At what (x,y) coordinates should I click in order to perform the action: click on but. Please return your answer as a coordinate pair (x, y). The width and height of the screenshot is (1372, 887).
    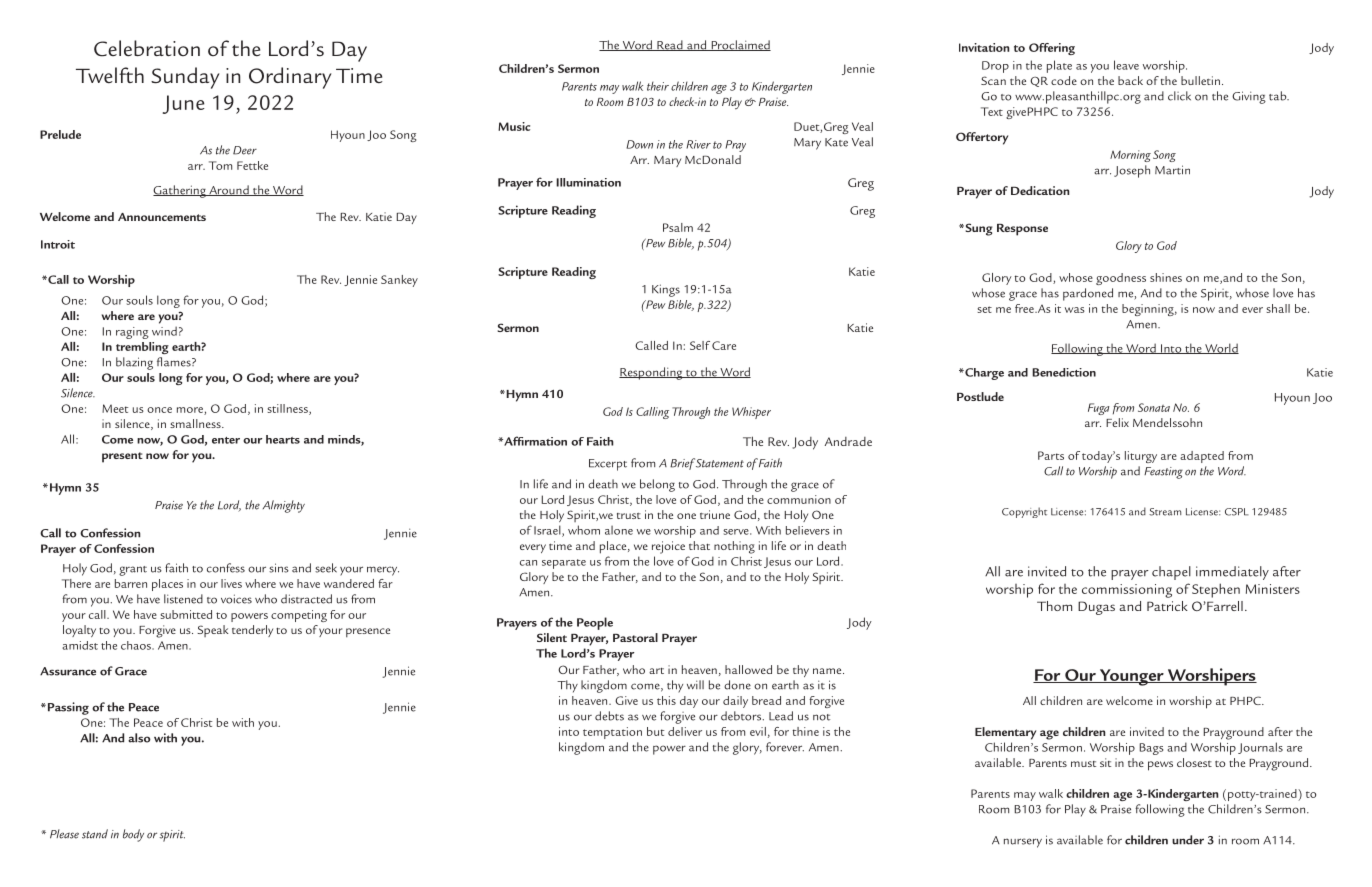
    Looking at the image, I should click on (655, 731).
